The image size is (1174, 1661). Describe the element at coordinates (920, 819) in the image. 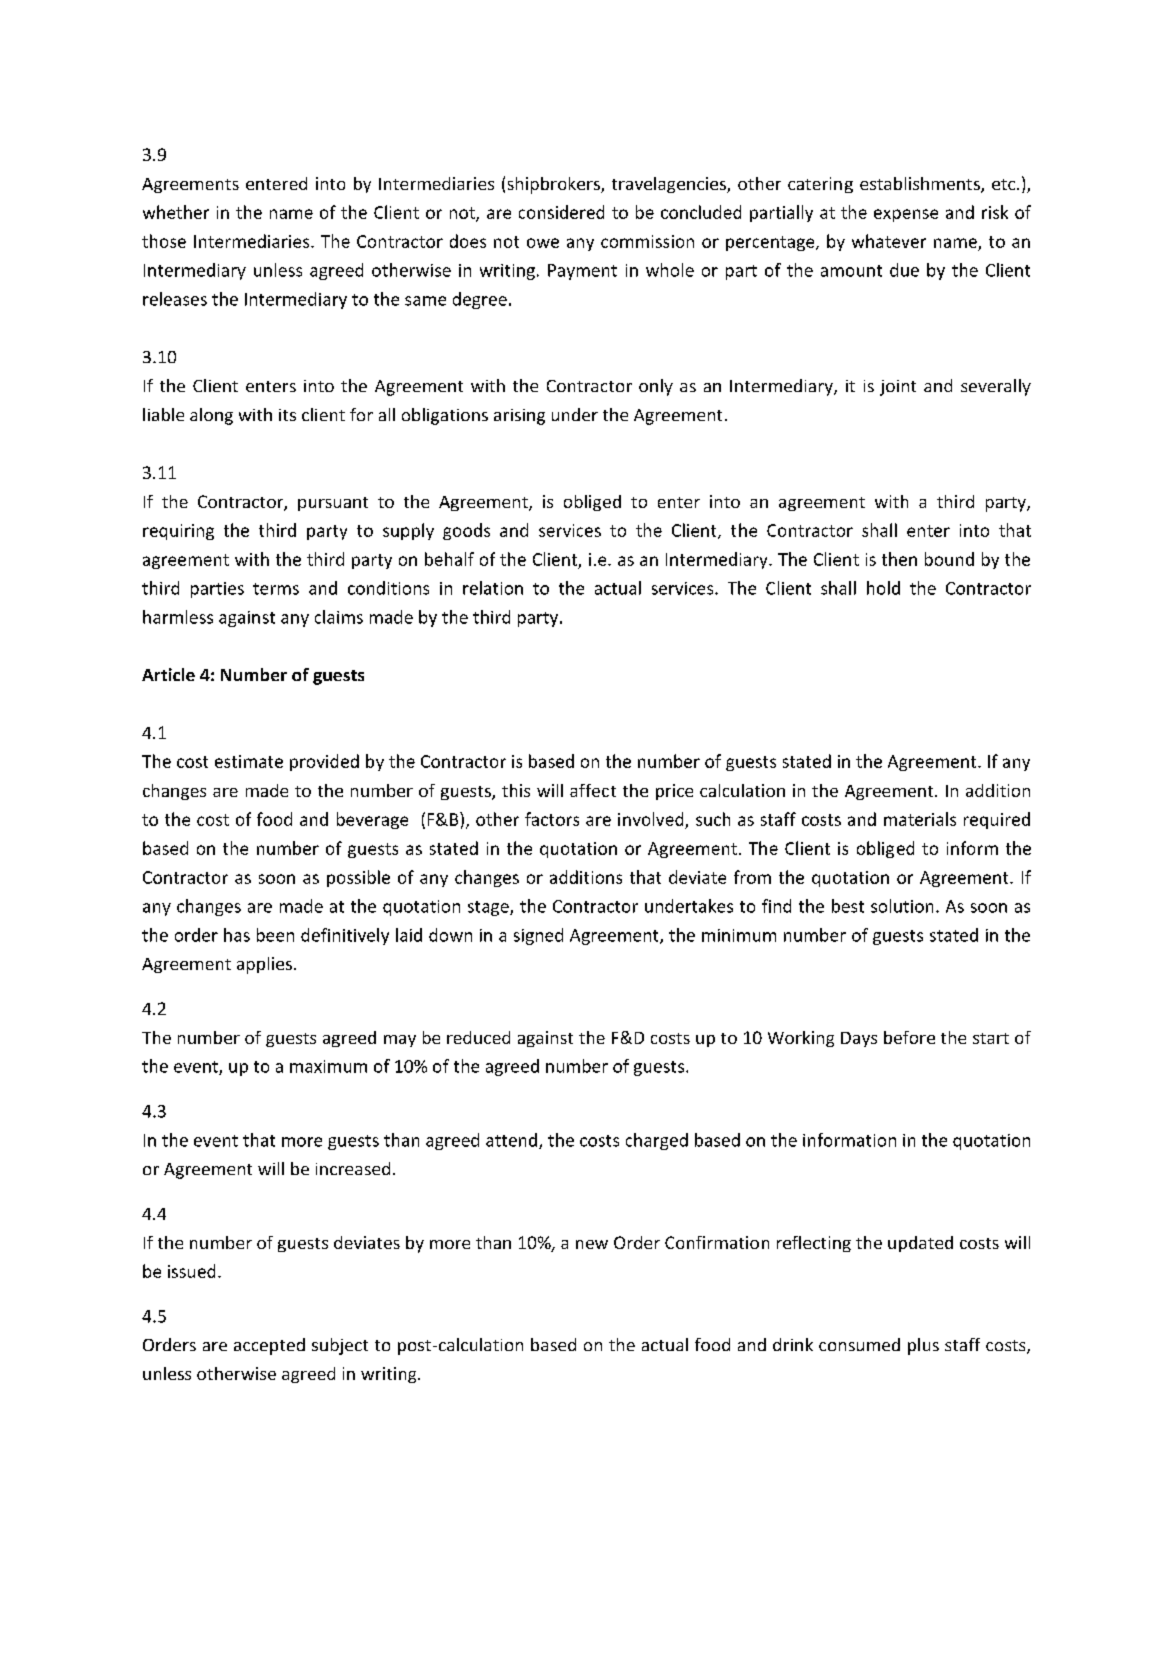

I see `materials` at that location.
